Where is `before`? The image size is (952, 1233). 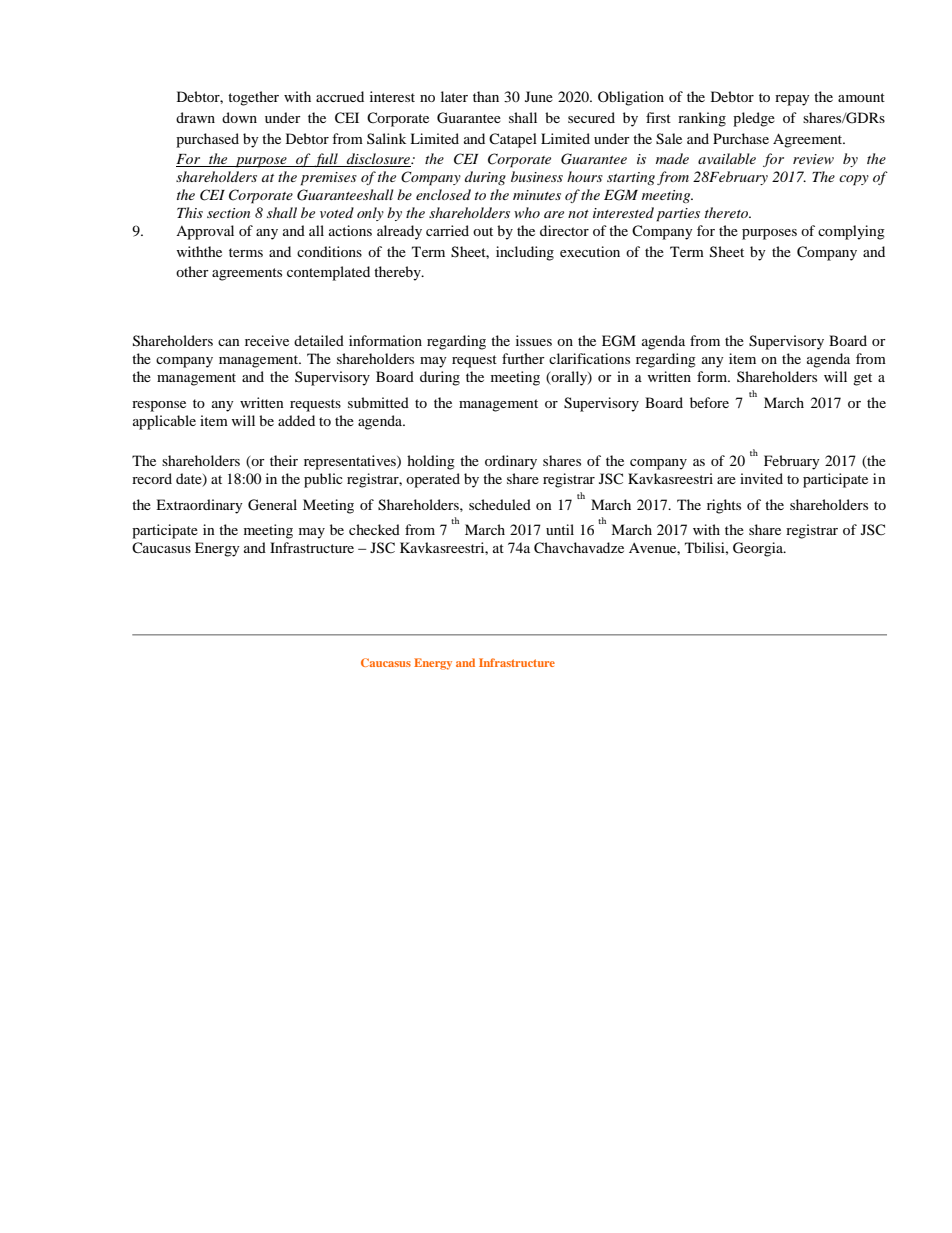
before is located at coordinates (709, 402).
